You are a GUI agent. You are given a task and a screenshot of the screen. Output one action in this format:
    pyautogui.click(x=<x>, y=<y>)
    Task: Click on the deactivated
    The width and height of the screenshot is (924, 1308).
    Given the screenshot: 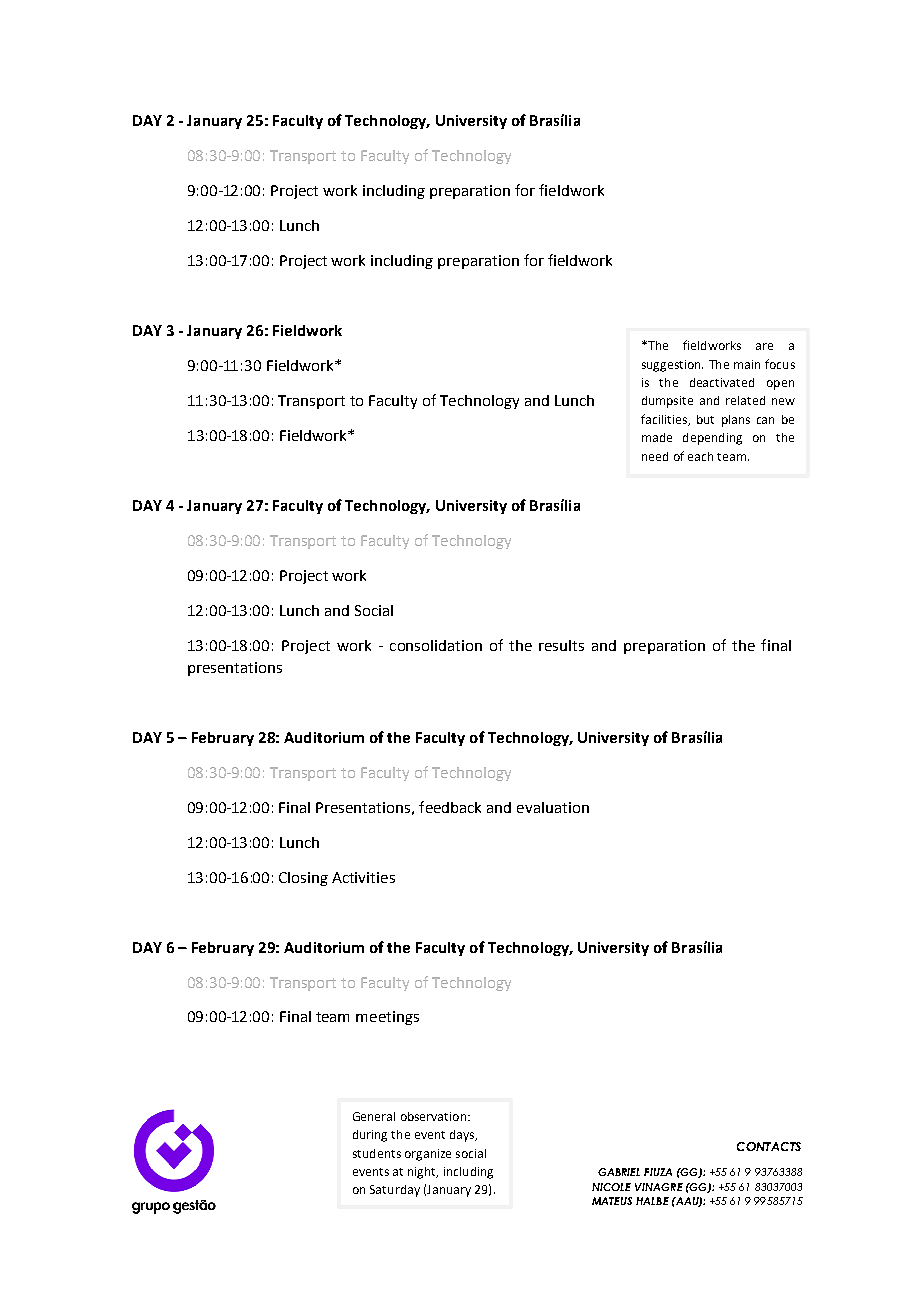 What is the action you would take?
    pyautogui.click(x=722, y=382)
